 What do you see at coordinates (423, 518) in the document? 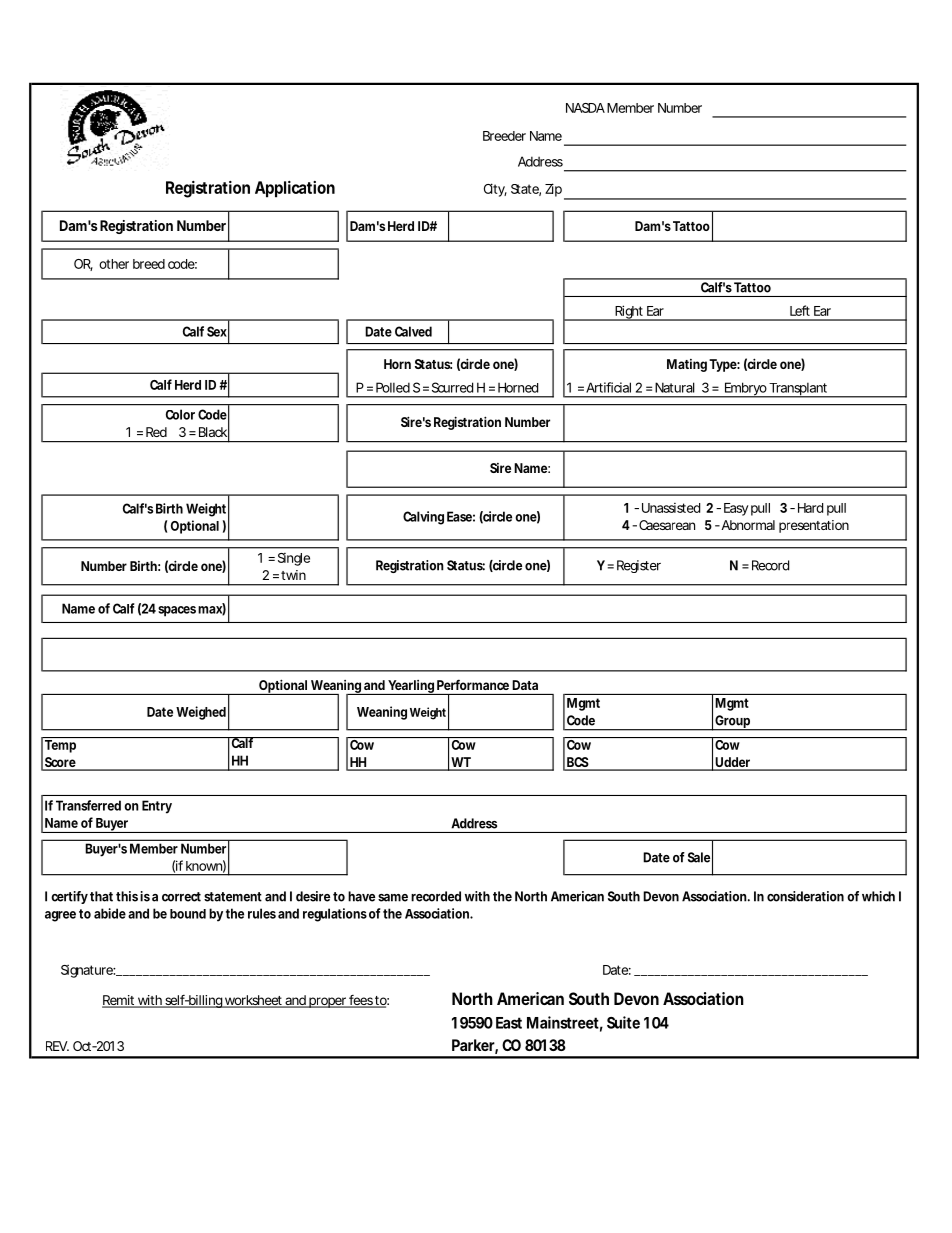
I see `Calving` at bounding box center [423, 518].
